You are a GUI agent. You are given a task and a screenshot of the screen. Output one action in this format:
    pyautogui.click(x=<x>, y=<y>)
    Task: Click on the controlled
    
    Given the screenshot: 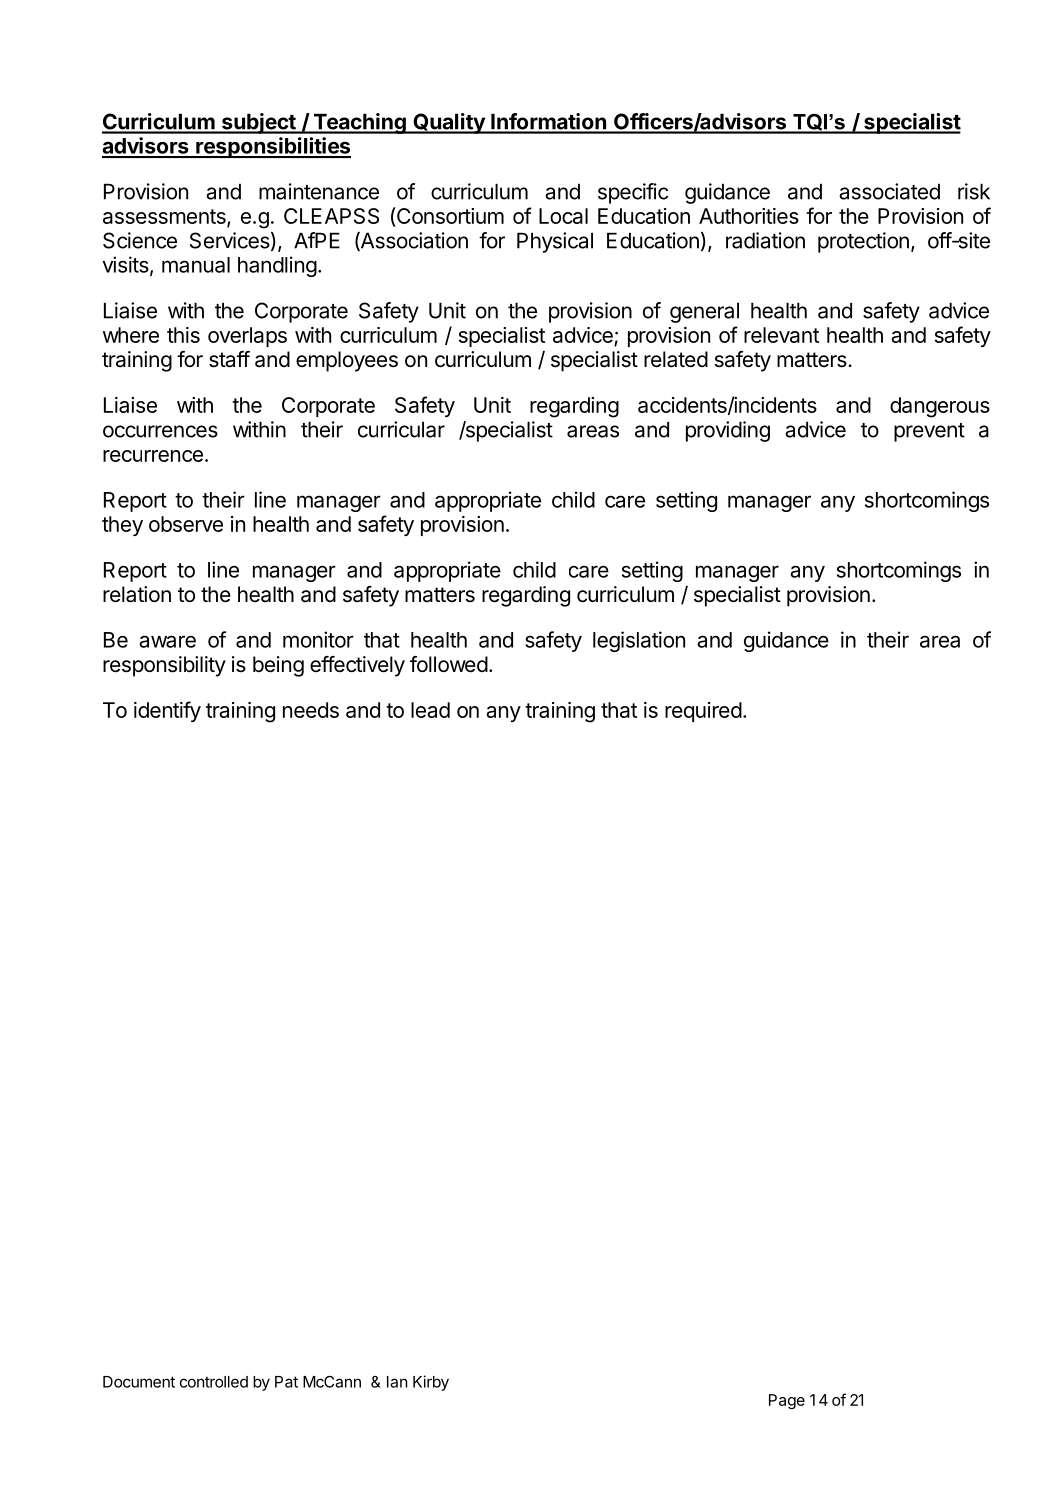 What is the action you would take?
    pyautogui.click(x=214, y=1382)
